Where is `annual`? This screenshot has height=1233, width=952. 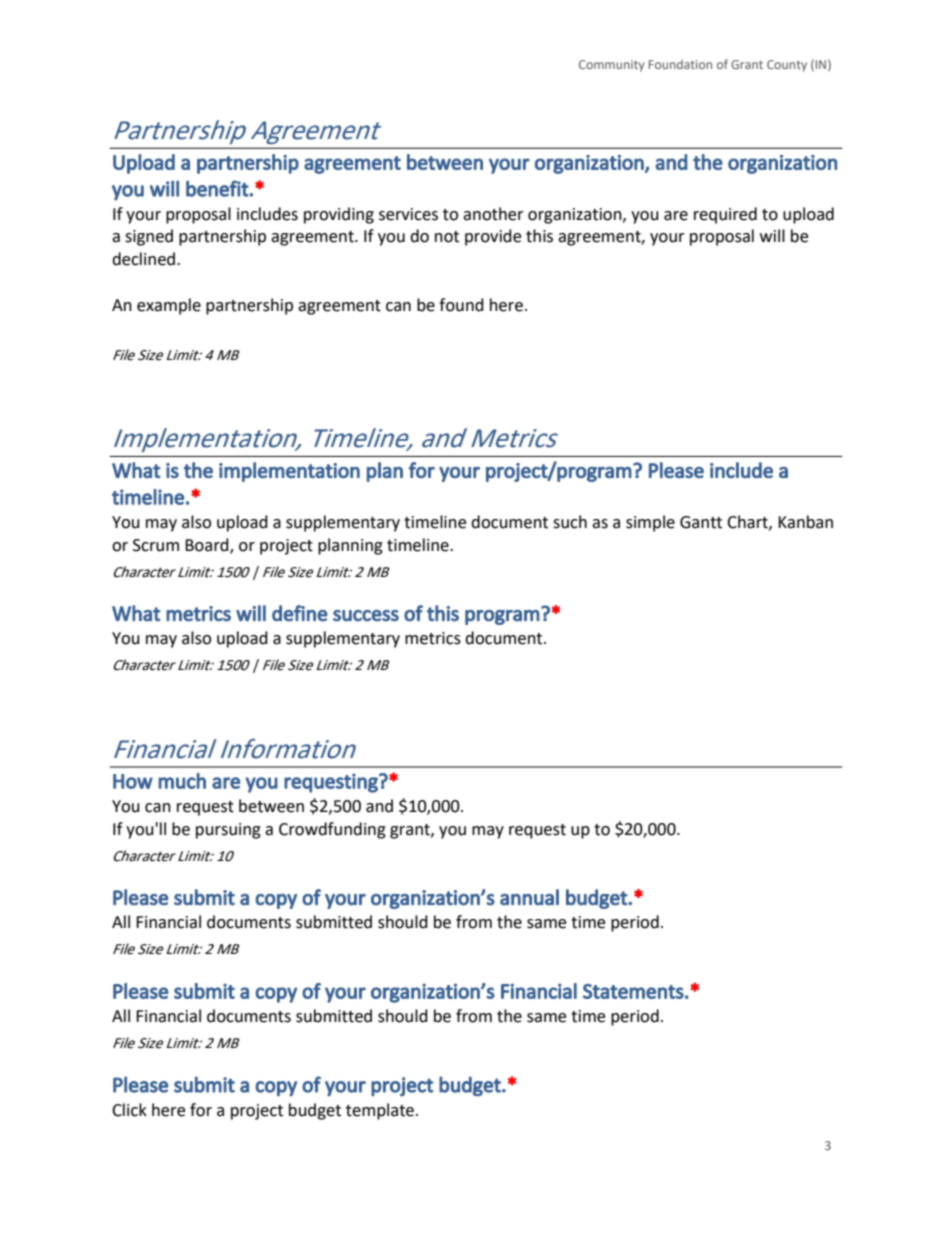 annual is located at coordinates (529, 897).
